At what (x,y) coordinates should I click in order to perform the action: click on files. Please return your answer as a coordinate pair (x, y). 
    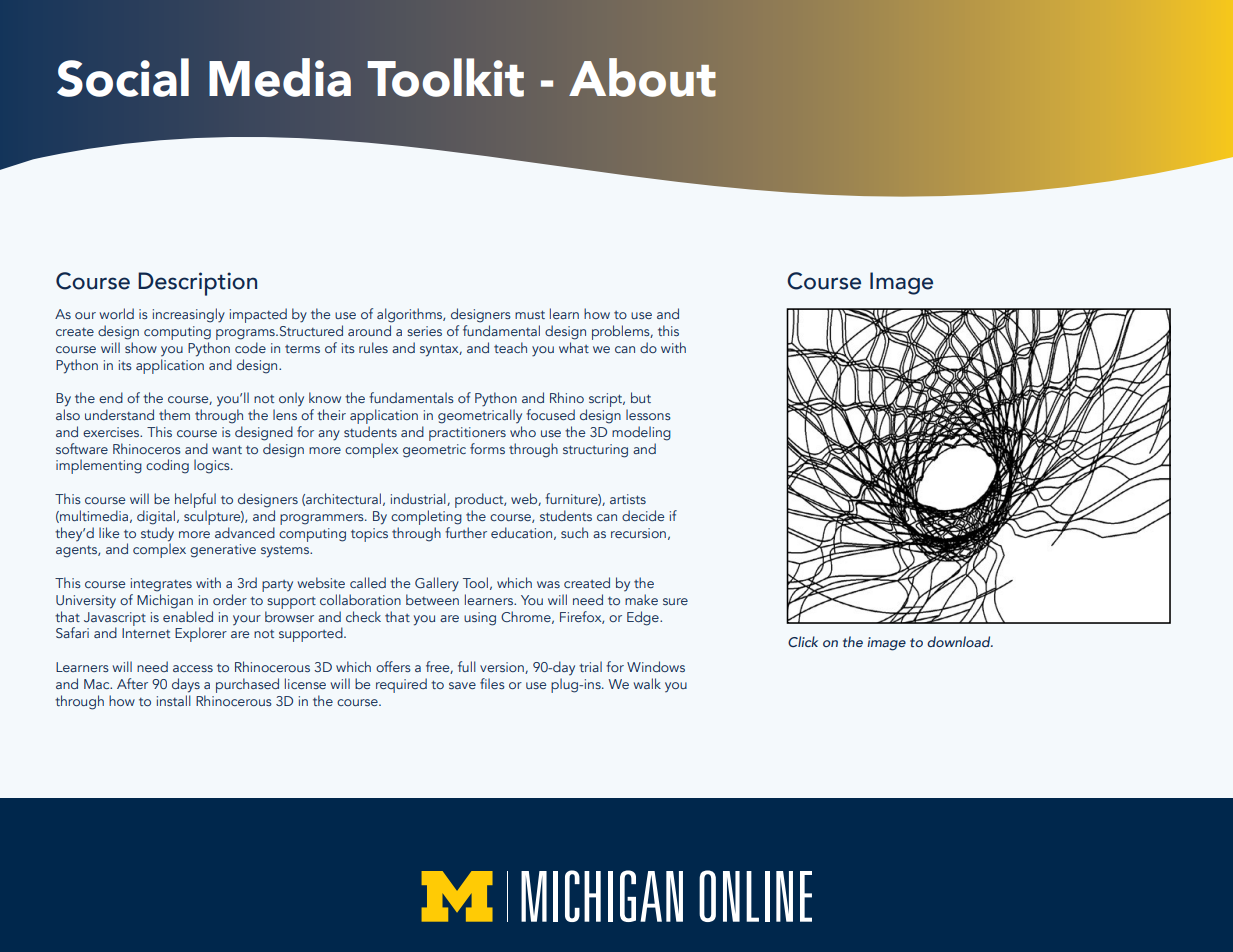
    Looking at the image, I should click on (492, 683).
